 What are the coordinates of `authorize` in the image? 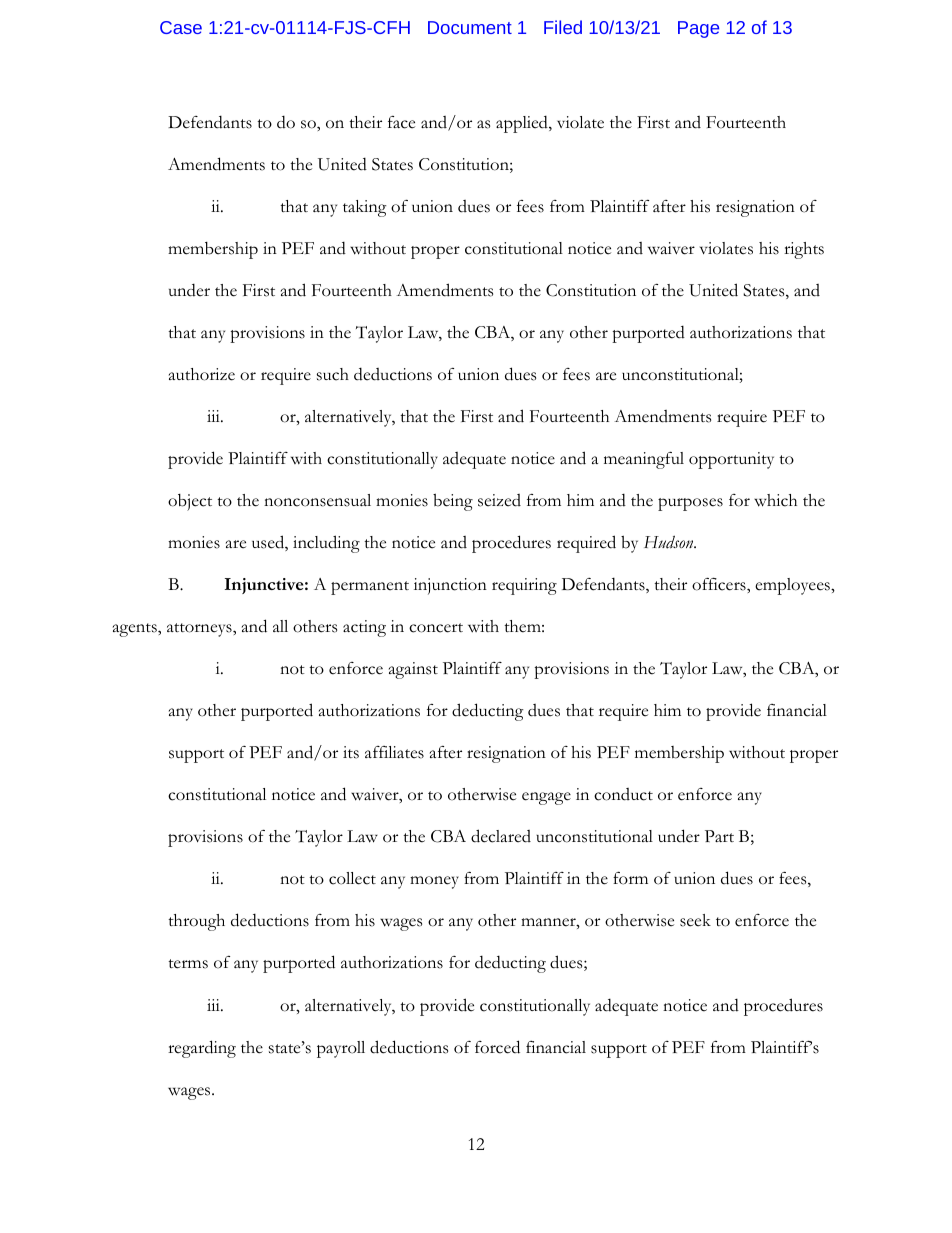 It's located at (202, 374).
